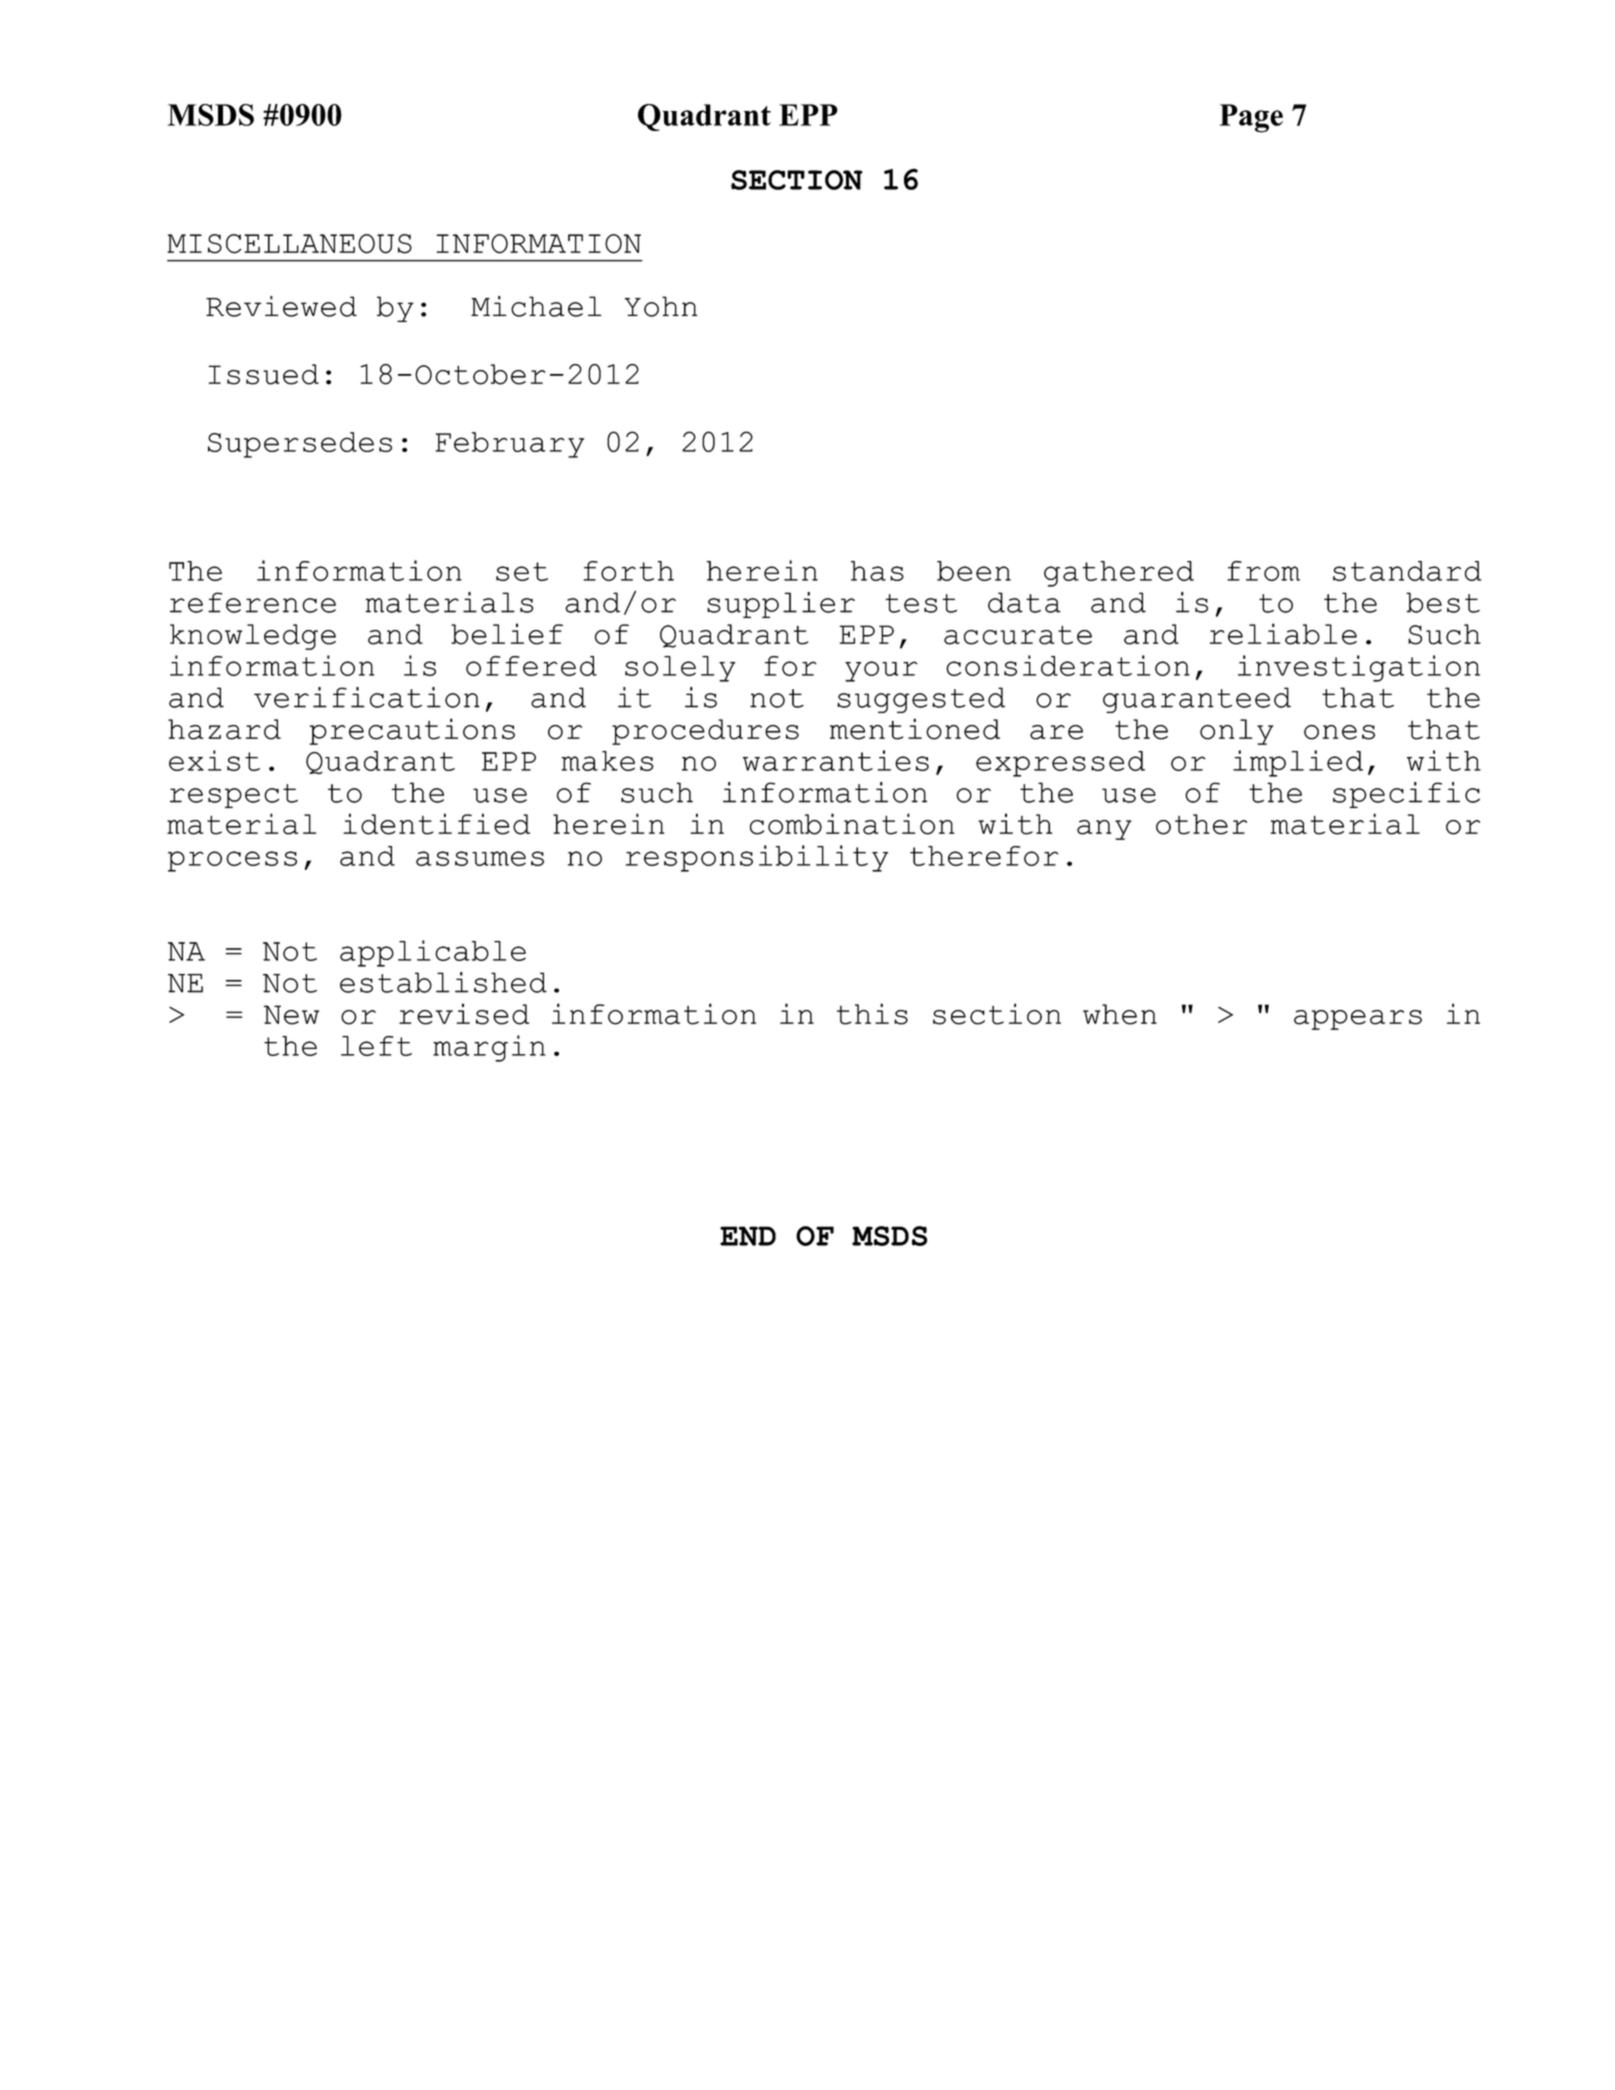 This screenshot has width=1615, height=2090. I want to click on investigation, so click(1359, 668).
